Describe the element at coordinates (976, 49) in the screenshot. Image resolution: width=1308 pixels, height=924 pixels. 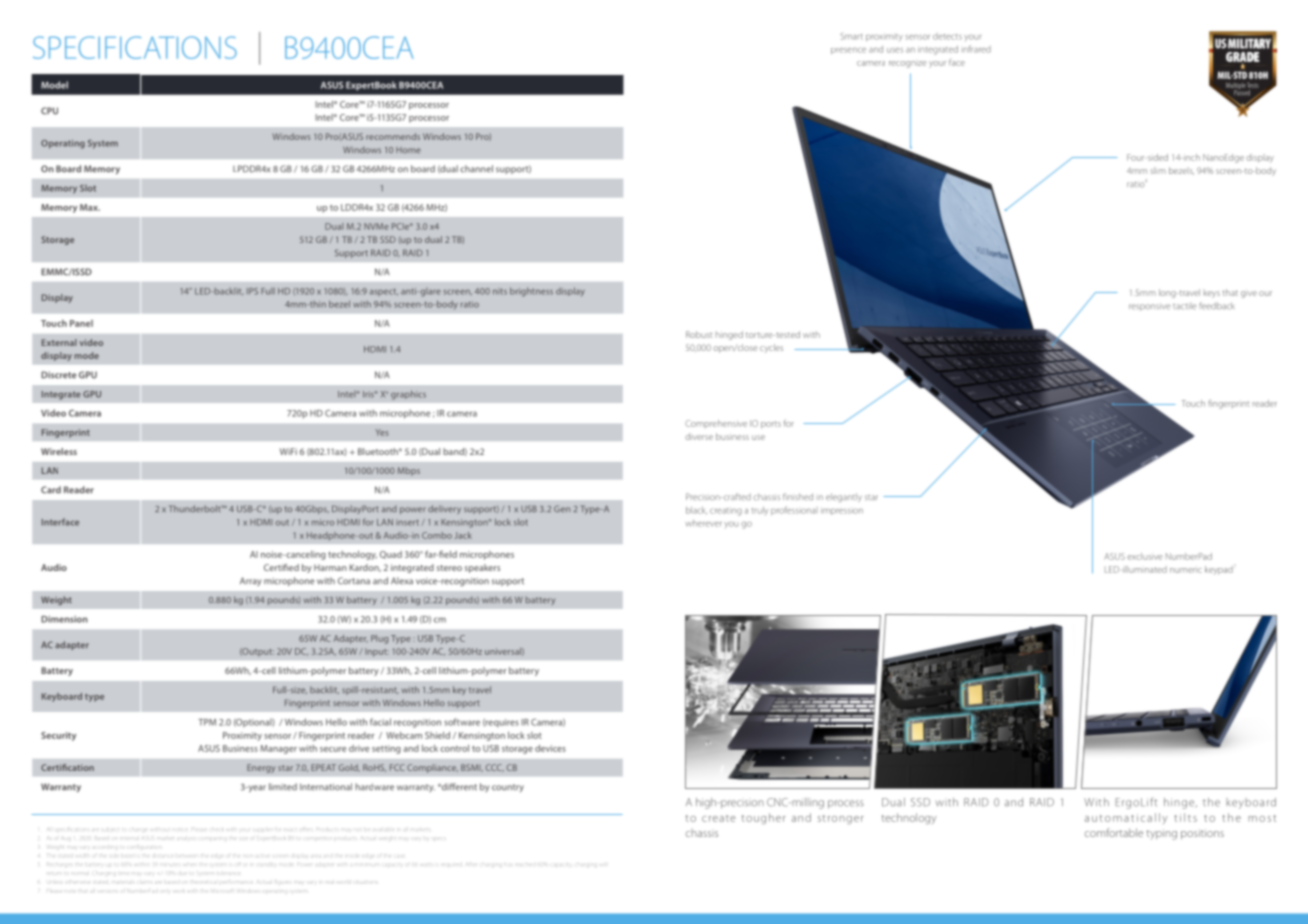
I see `infrared` at that location.
